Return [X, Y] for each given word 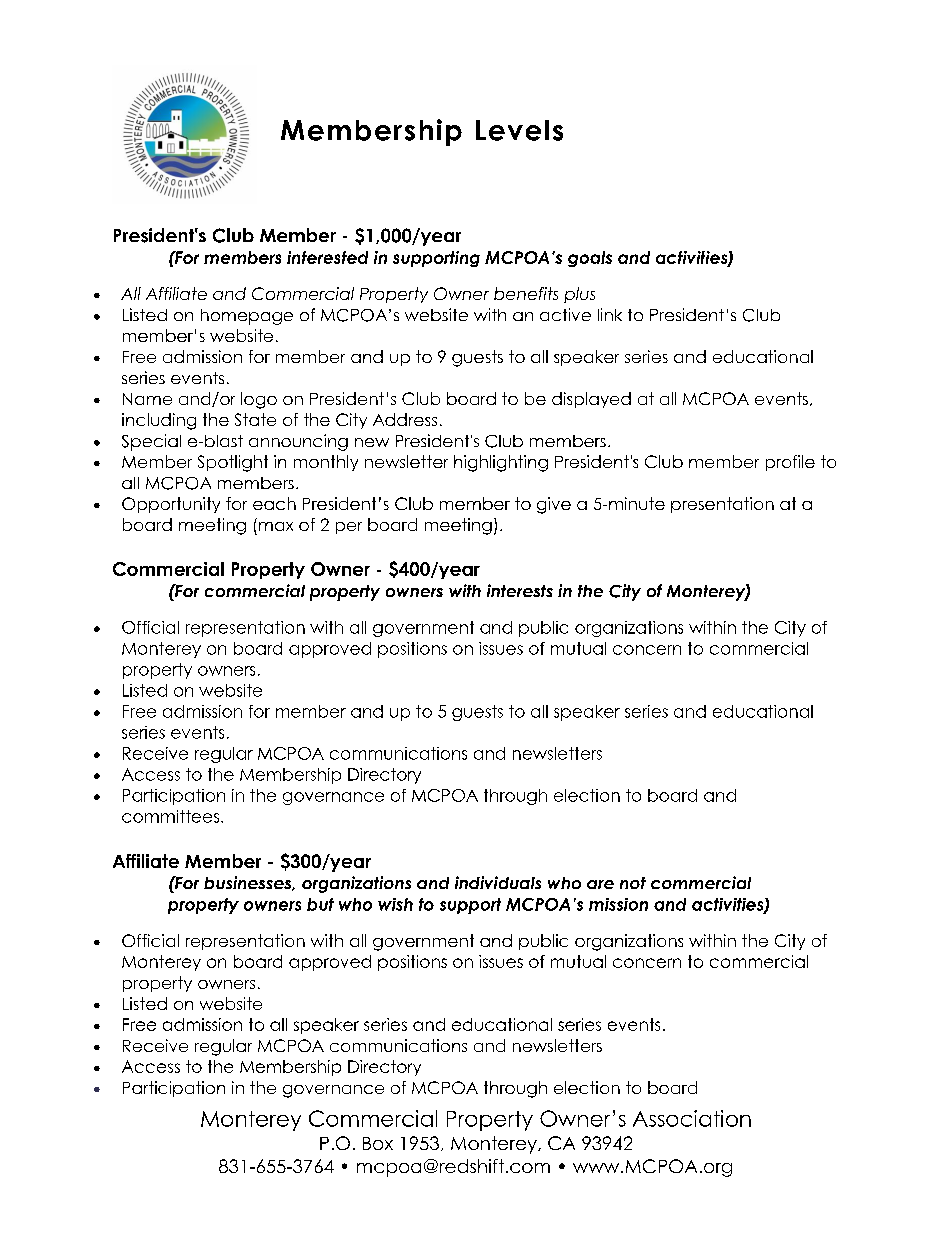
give [554, 505]
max [276, 526]
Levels [519, 130]
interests [520, 590]
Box [378, 1143]
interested [327, 257]
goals [590, 259]
